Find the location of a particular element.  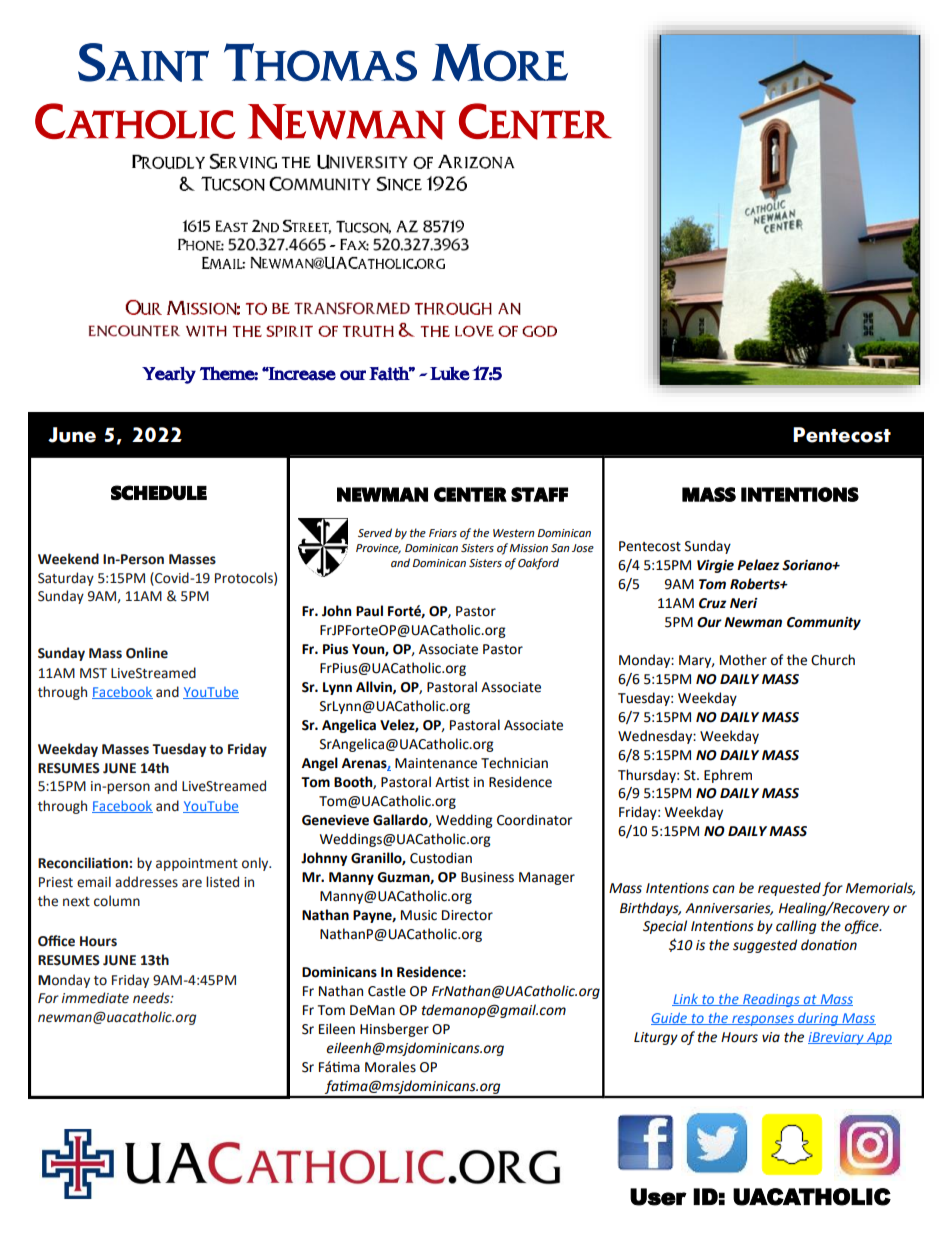

appointment is located at coordinates (197, 864).
